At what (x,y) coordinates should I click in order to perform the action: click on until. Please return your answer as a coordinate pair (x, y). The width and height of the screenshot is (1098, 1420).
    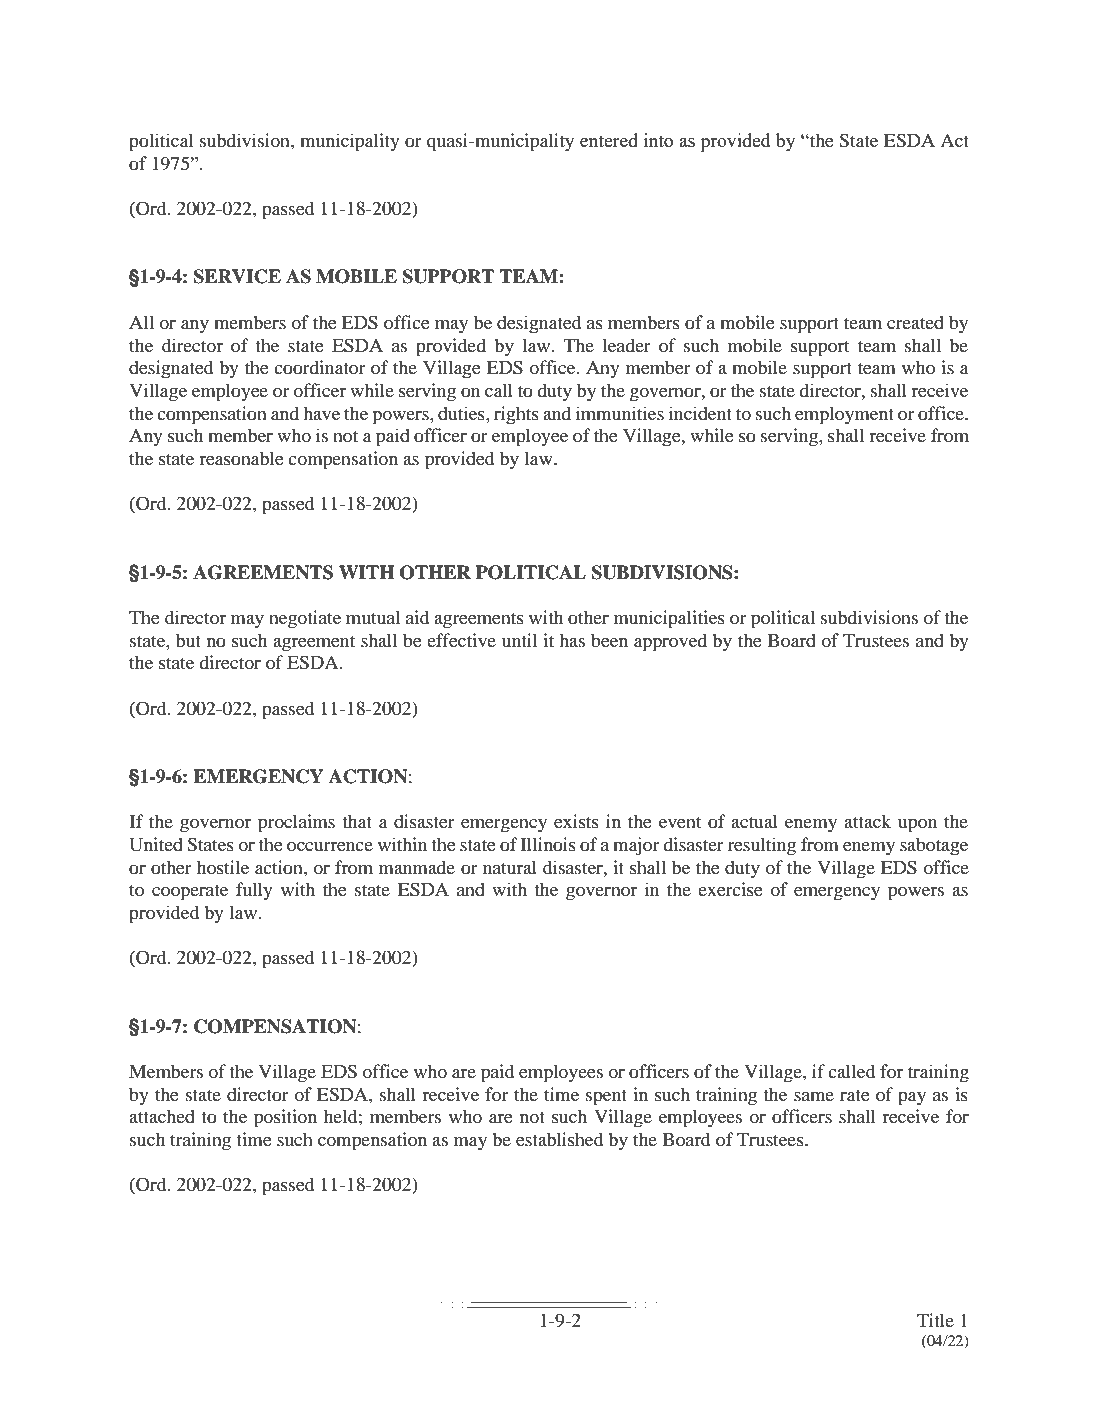
    Looking at the image, I should click on (519, 640).
